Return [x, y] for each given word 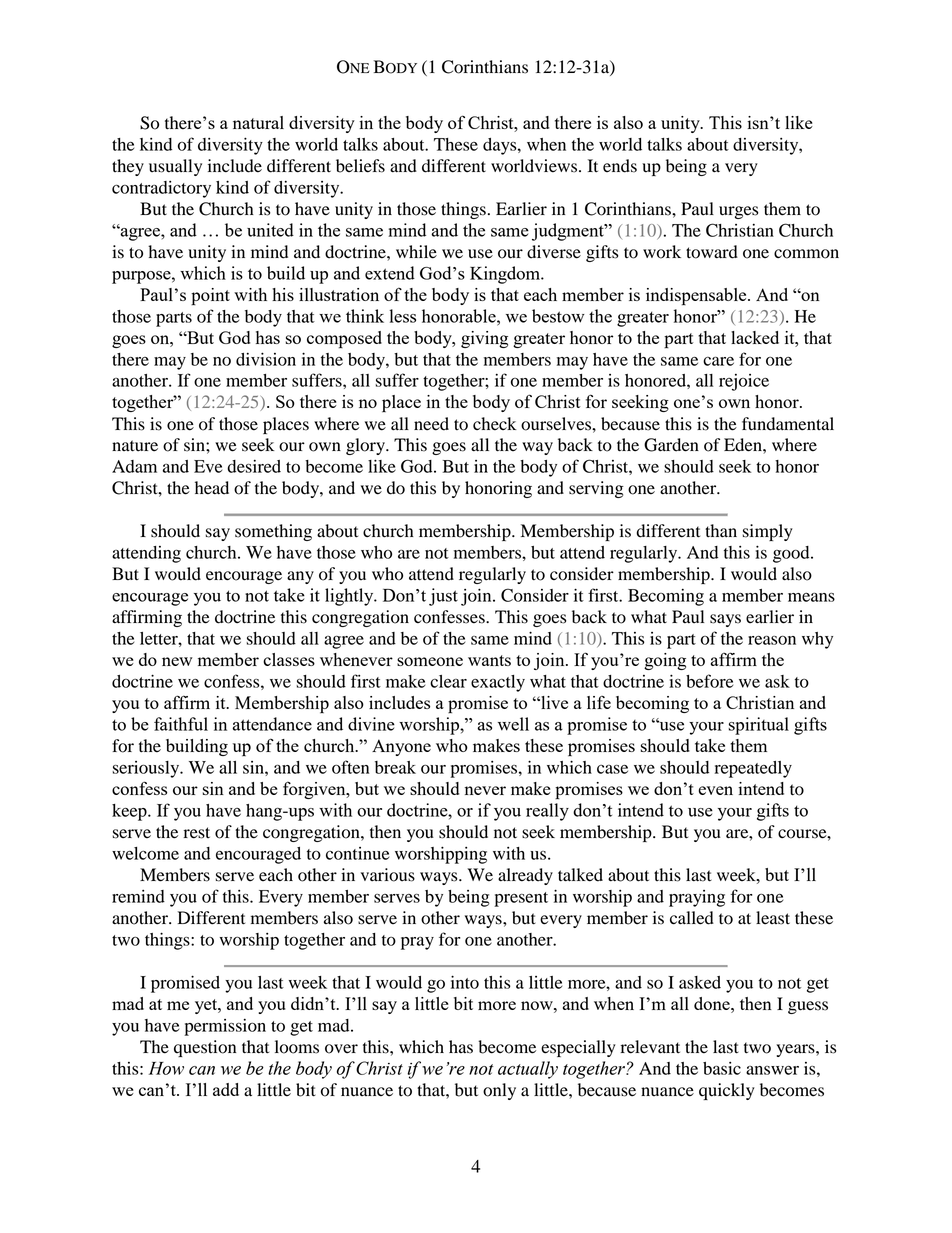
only [499, 1091]
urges [738, 212]
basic [722, 1068]
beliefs [360, 166]
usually [175, 167]
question [205, 1048]
